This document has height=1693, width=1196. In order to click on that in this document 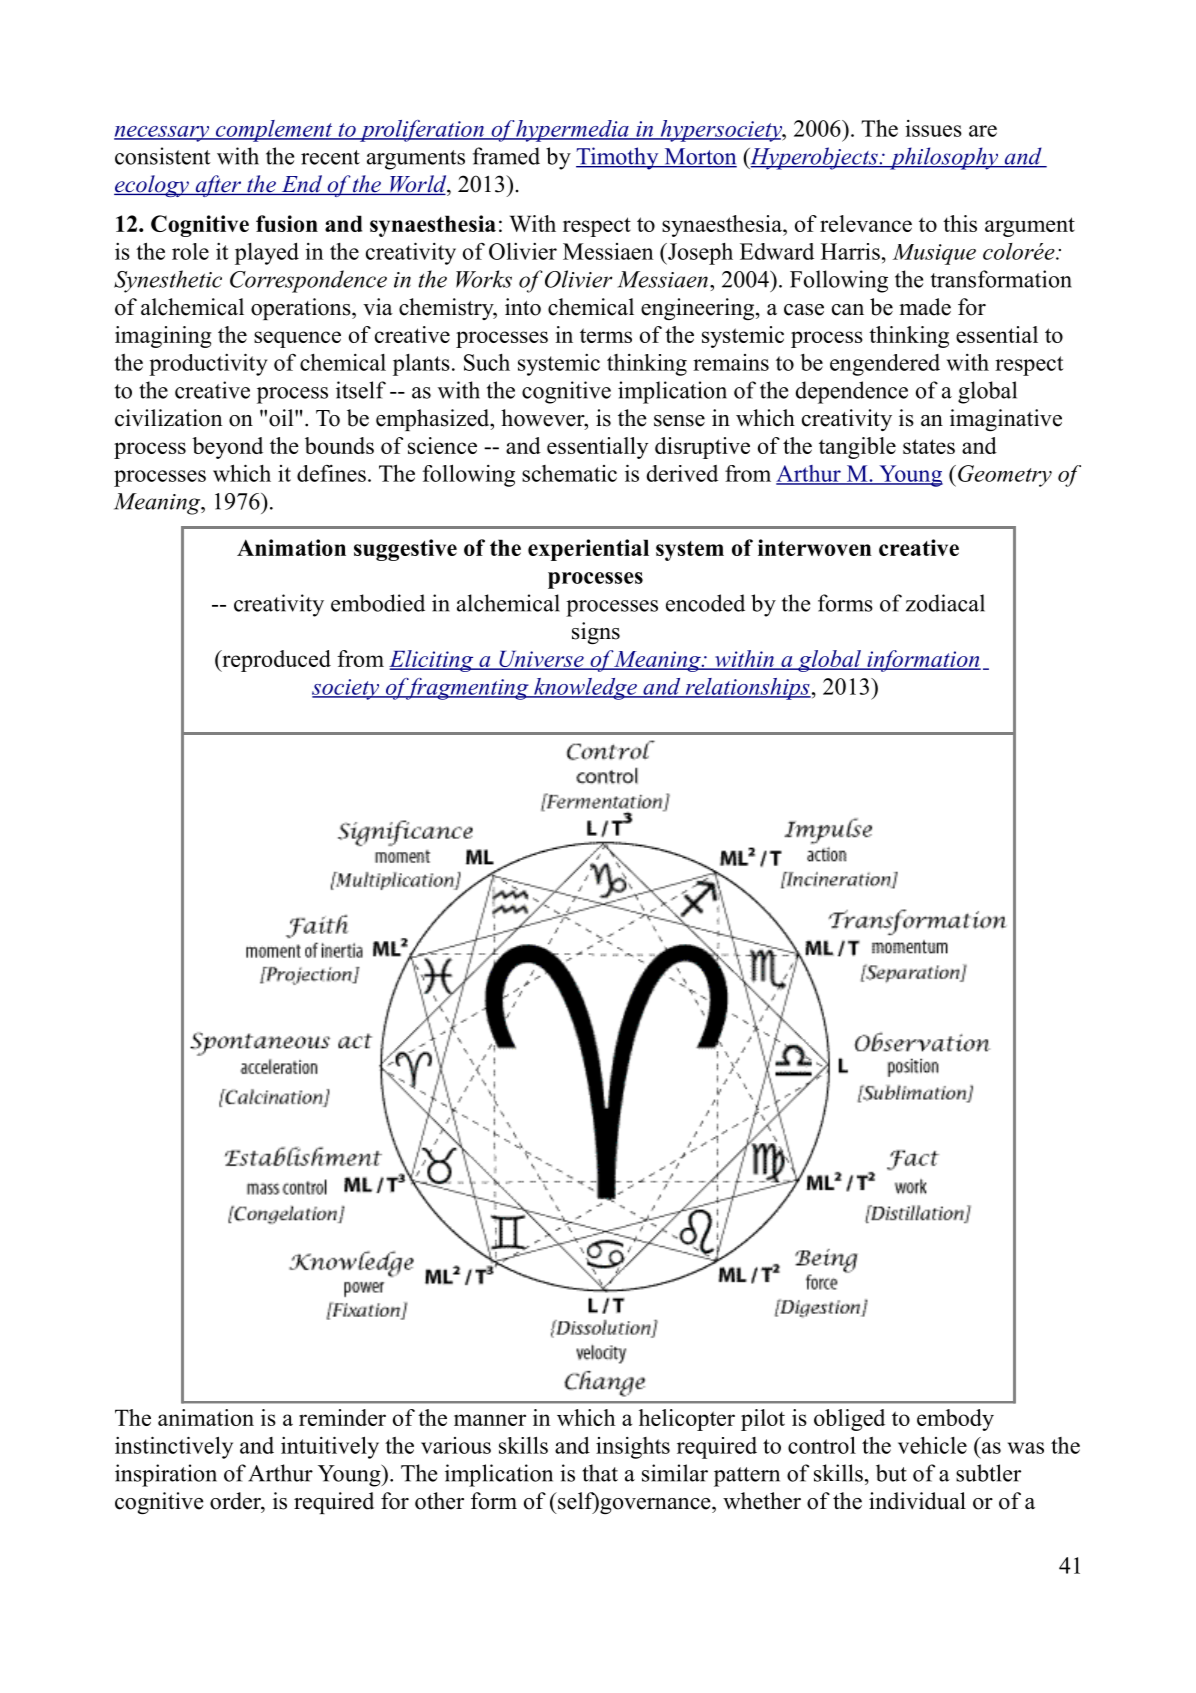, I will do `click(600, 1473)`.
